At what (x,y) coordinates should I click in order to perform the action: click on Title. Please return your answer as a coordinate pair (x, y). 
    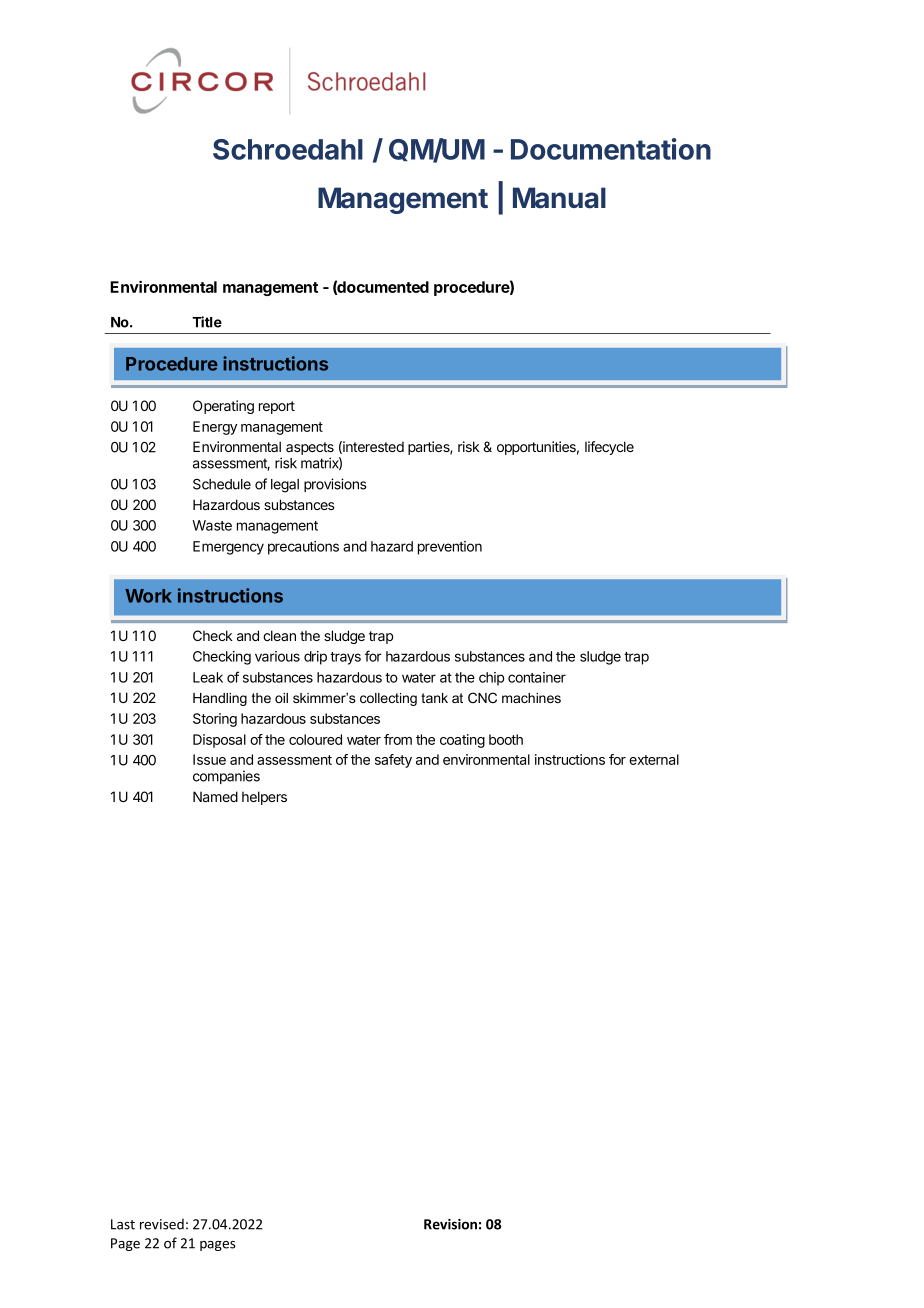
    Looking at the image, I should click on (207, 322).
